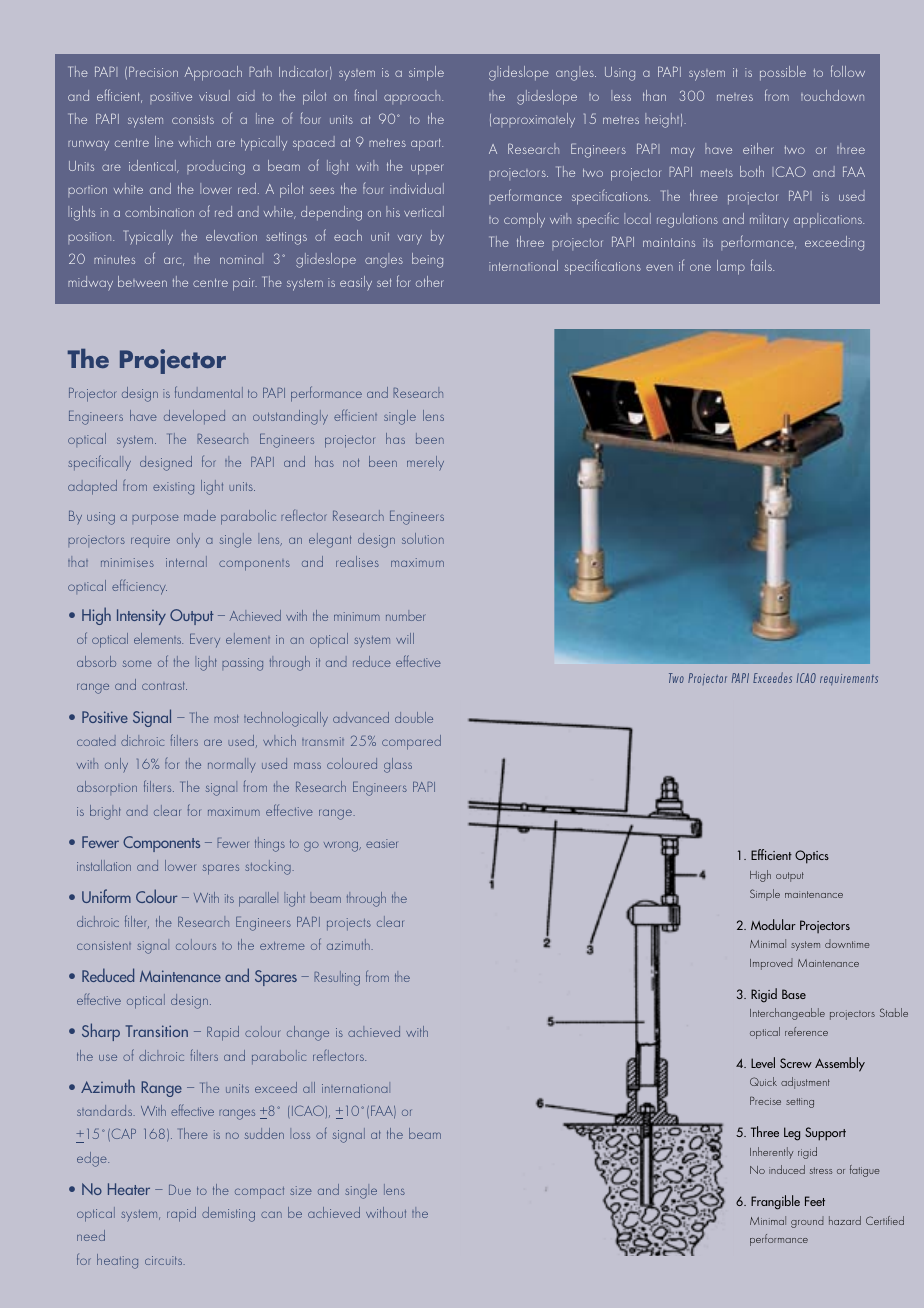 Image resolution: width=924 pixels, height=1308 pixels. Describe the element at coordinates (193, 119) in the page. I see `consists` at that location.
